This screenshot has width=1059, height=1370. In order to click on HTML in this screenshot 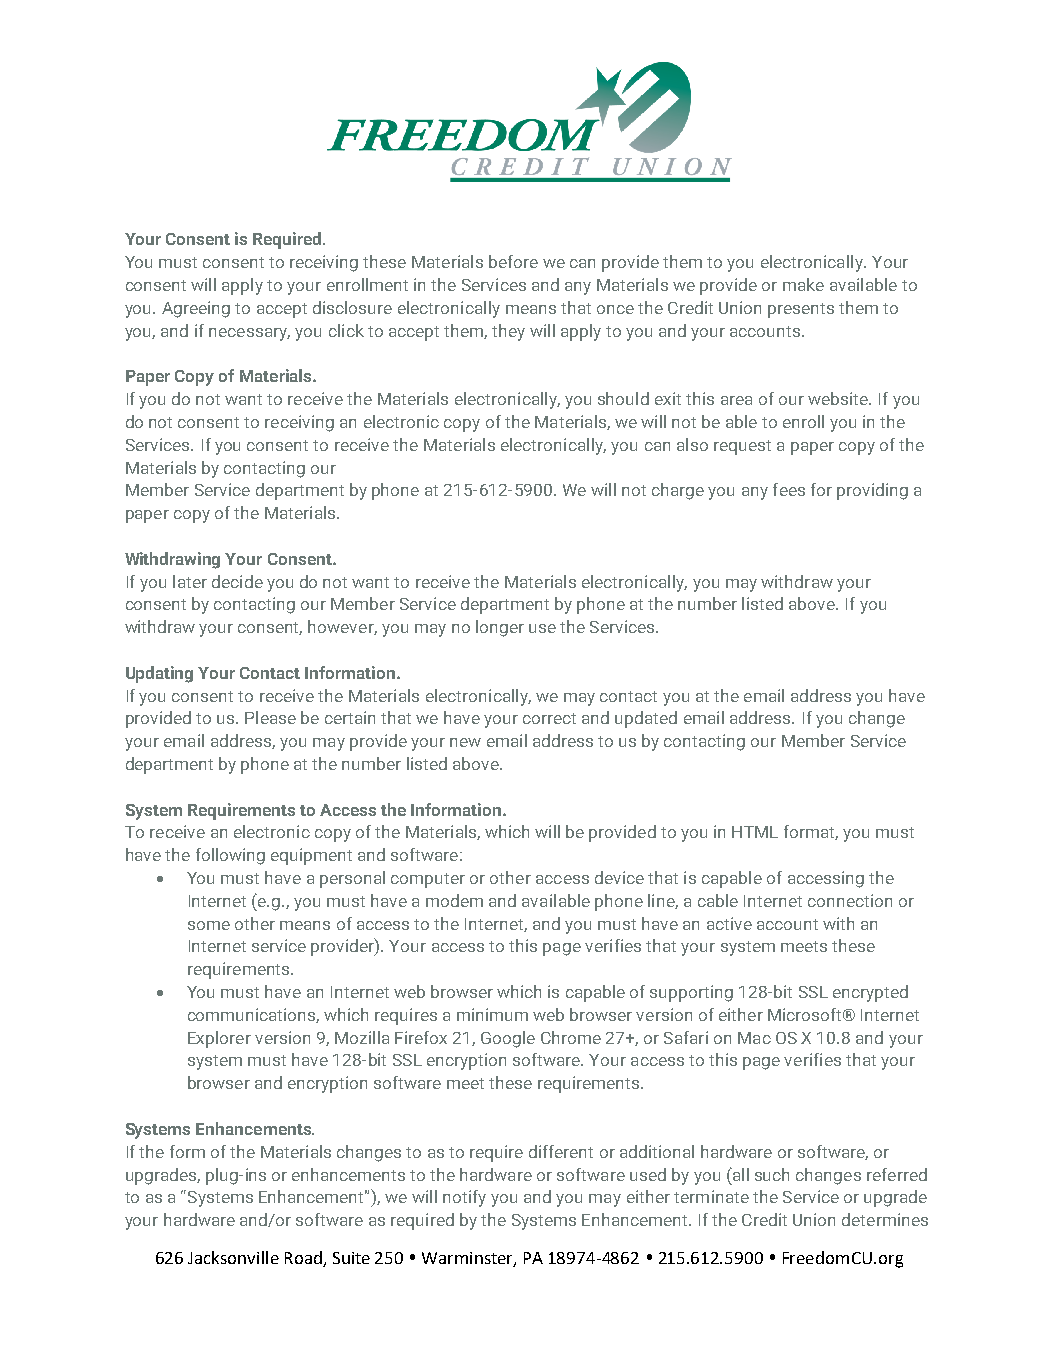, I will do `click(755, 832)`.
